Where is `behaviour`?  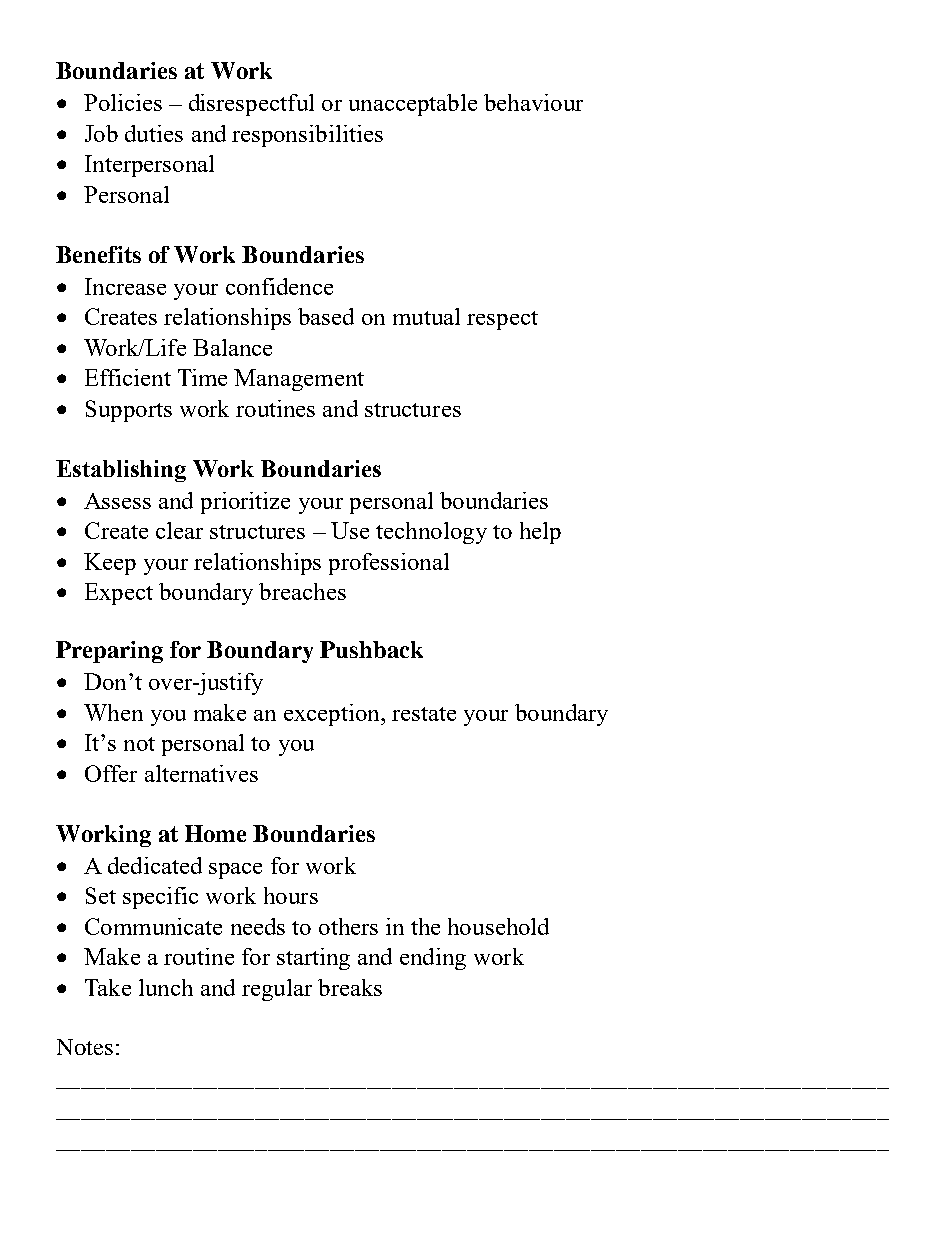
behaviour is located at coordinates (533, 102).
